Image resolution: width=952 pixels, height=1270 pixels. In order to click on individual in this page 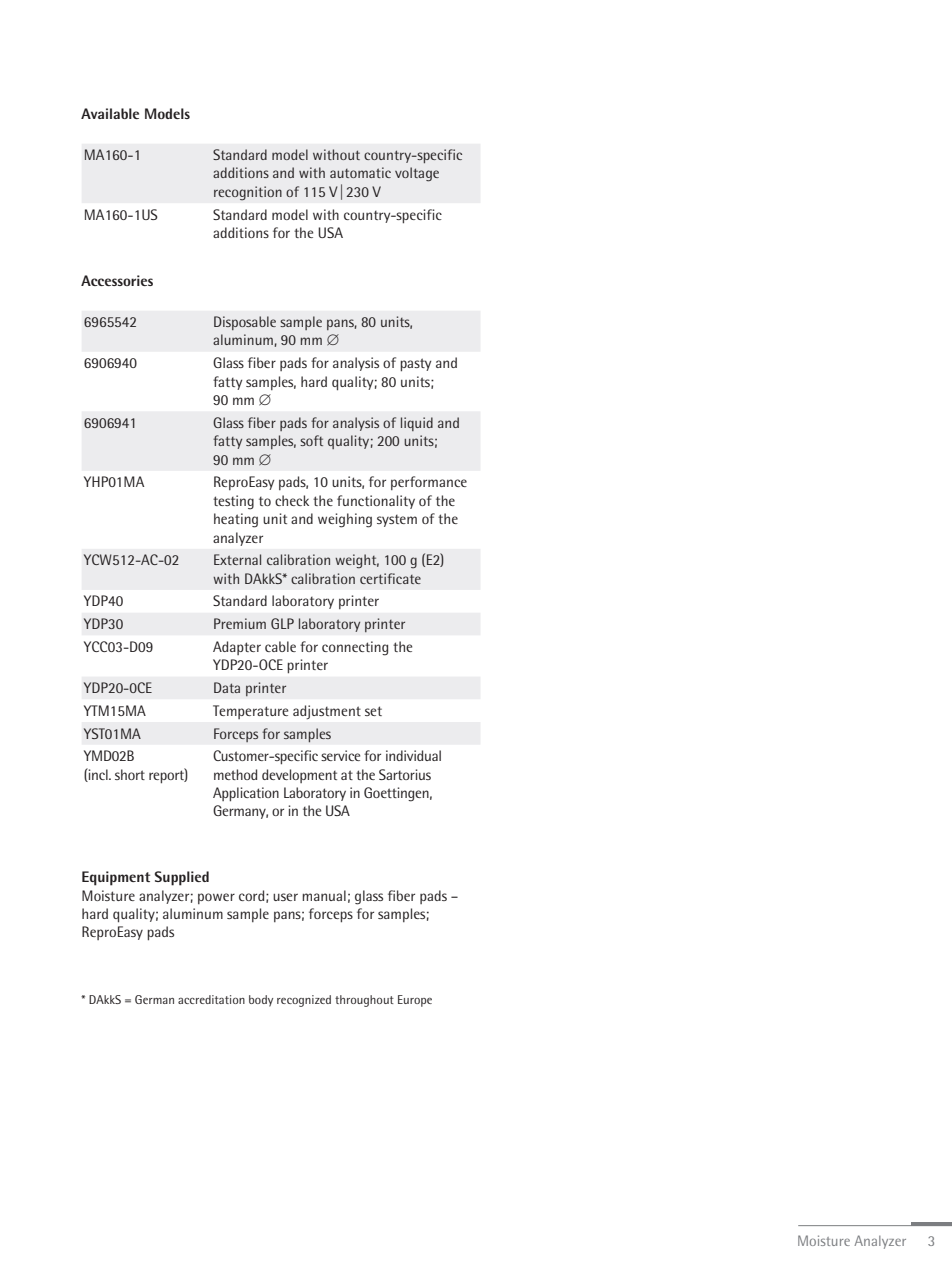, I will do `click(413, 755)`.
